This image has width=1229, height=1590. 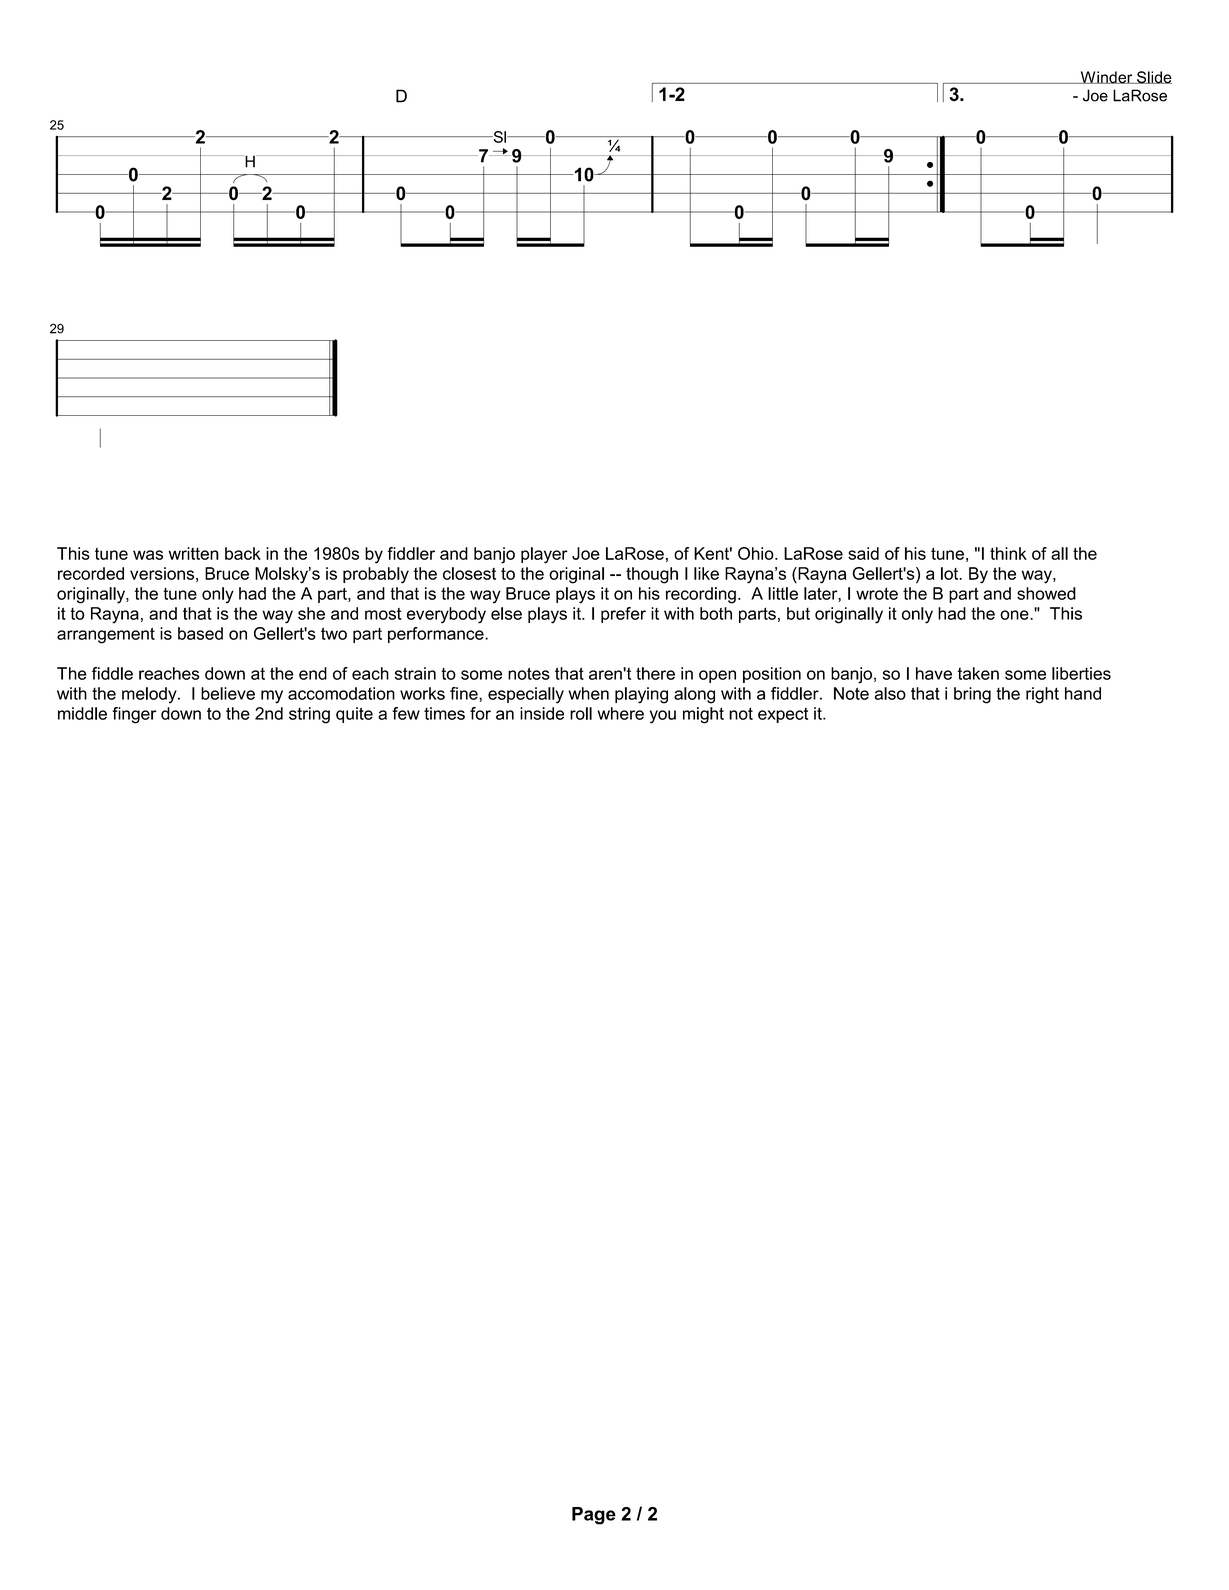 What do you see at coordinates (1042, 695) in the image?
I see `right` at bounding box center [1042, 695].
